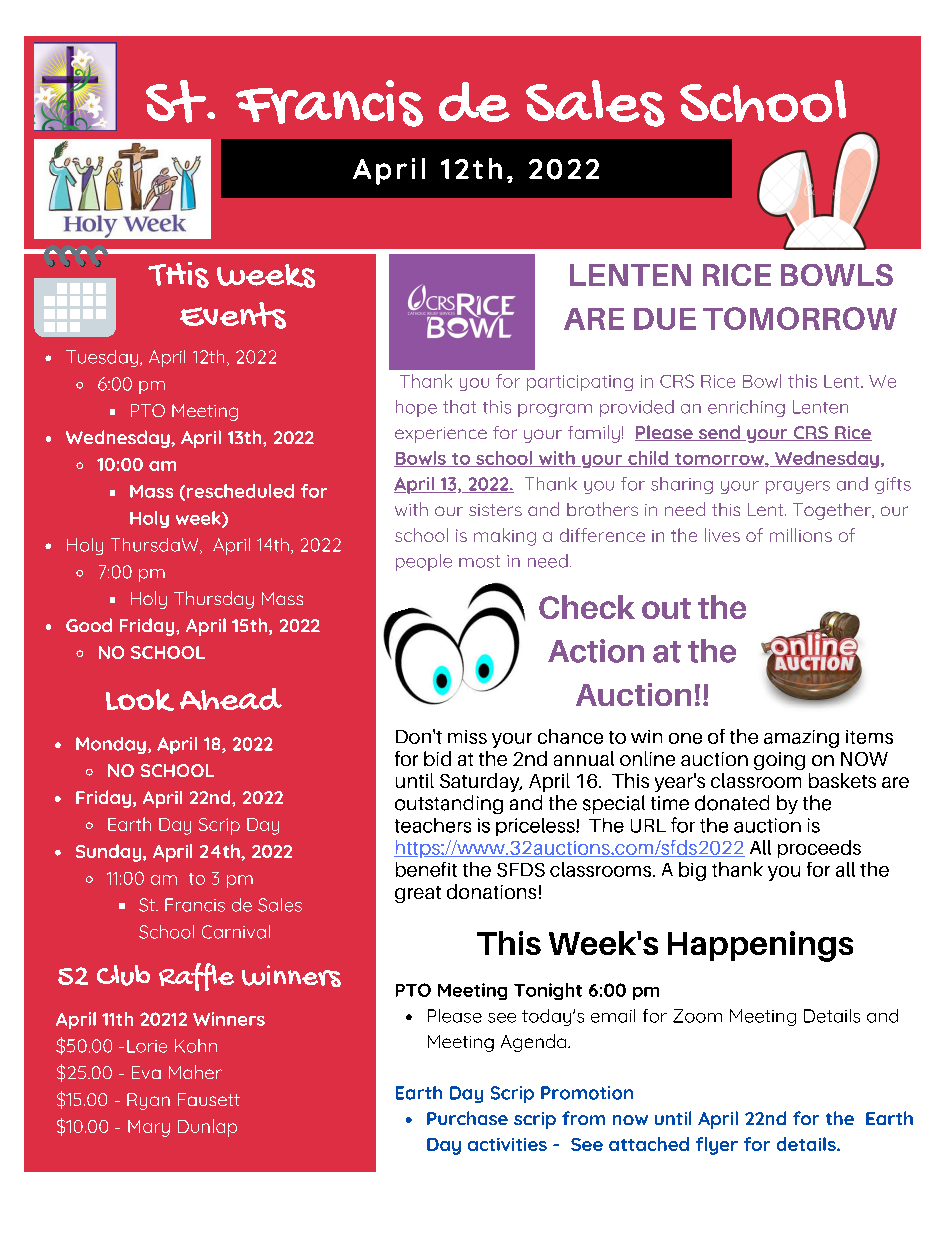  What do you see at coordinates (207, 1128) in the screenshot?
I see `Dunlap` at bounding box center [207, 1128].
